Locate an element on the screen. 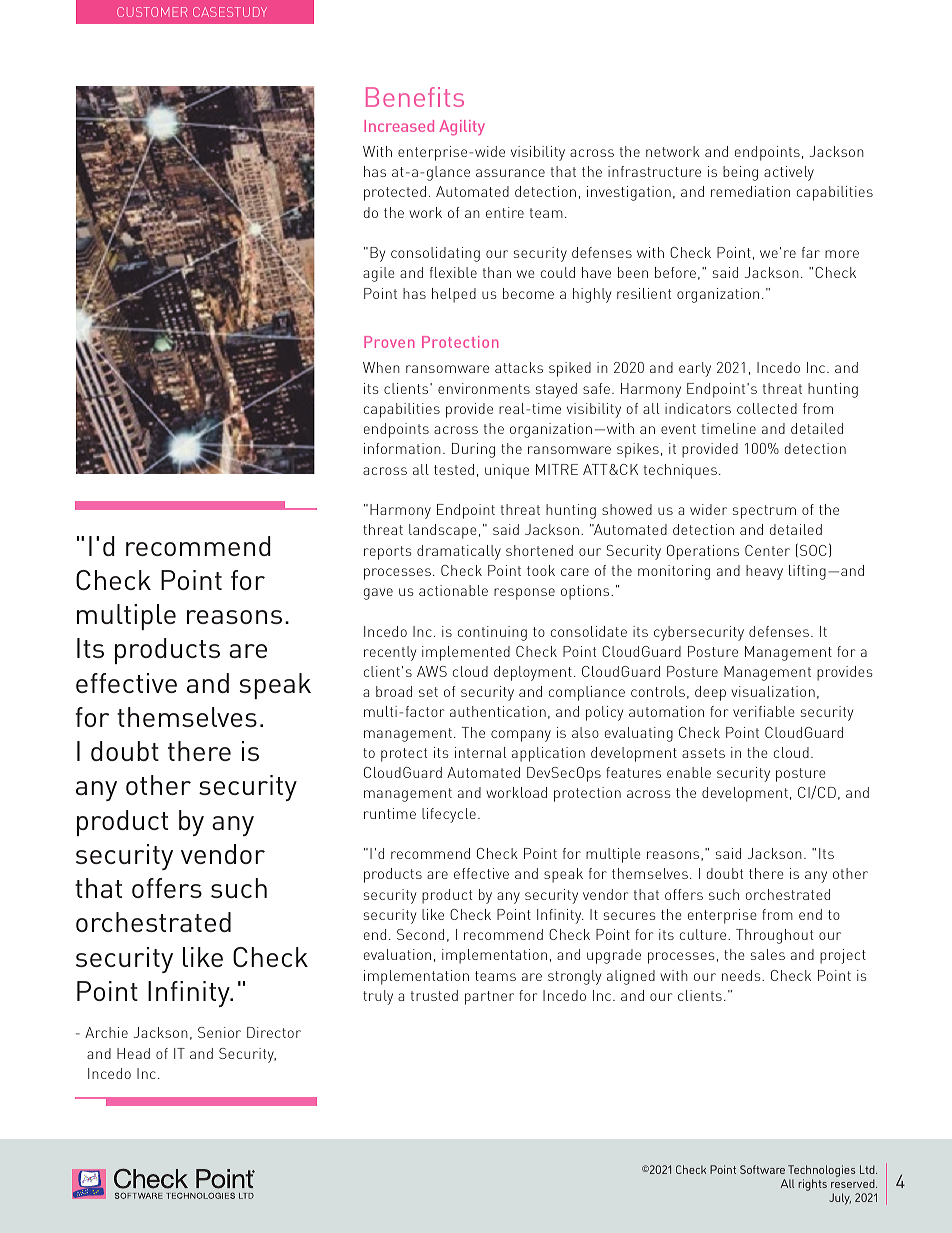 This screenshot has height=1233, width=952. reports is located at coordinates (388, 553).
